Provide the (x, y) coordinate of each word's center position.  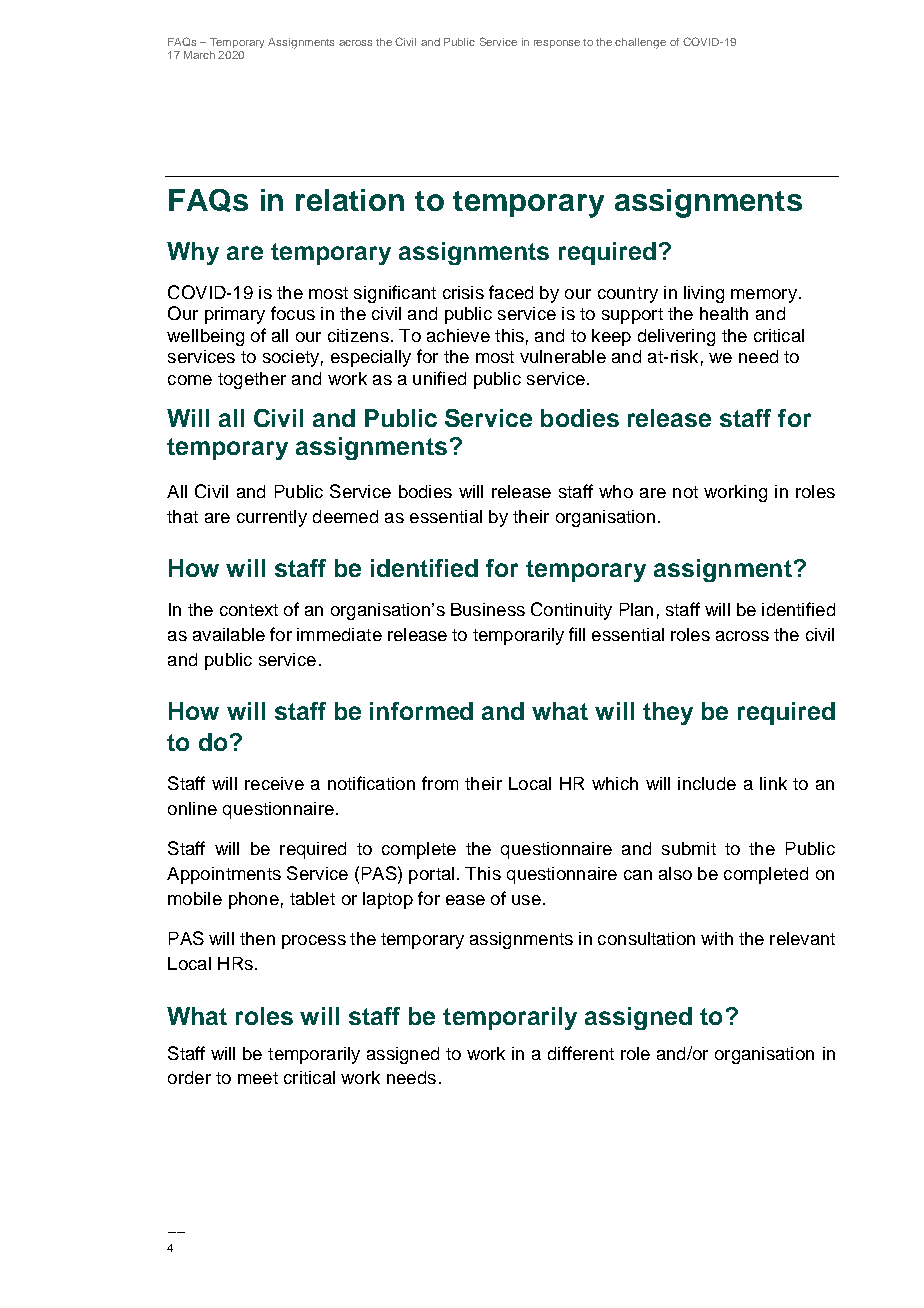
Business (488, 609)
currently (272, 518)
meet (258, 1078)
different (581, 1053)
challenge (640, 43)
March (199, 55)
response (557, 44)
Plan (636, 609)
